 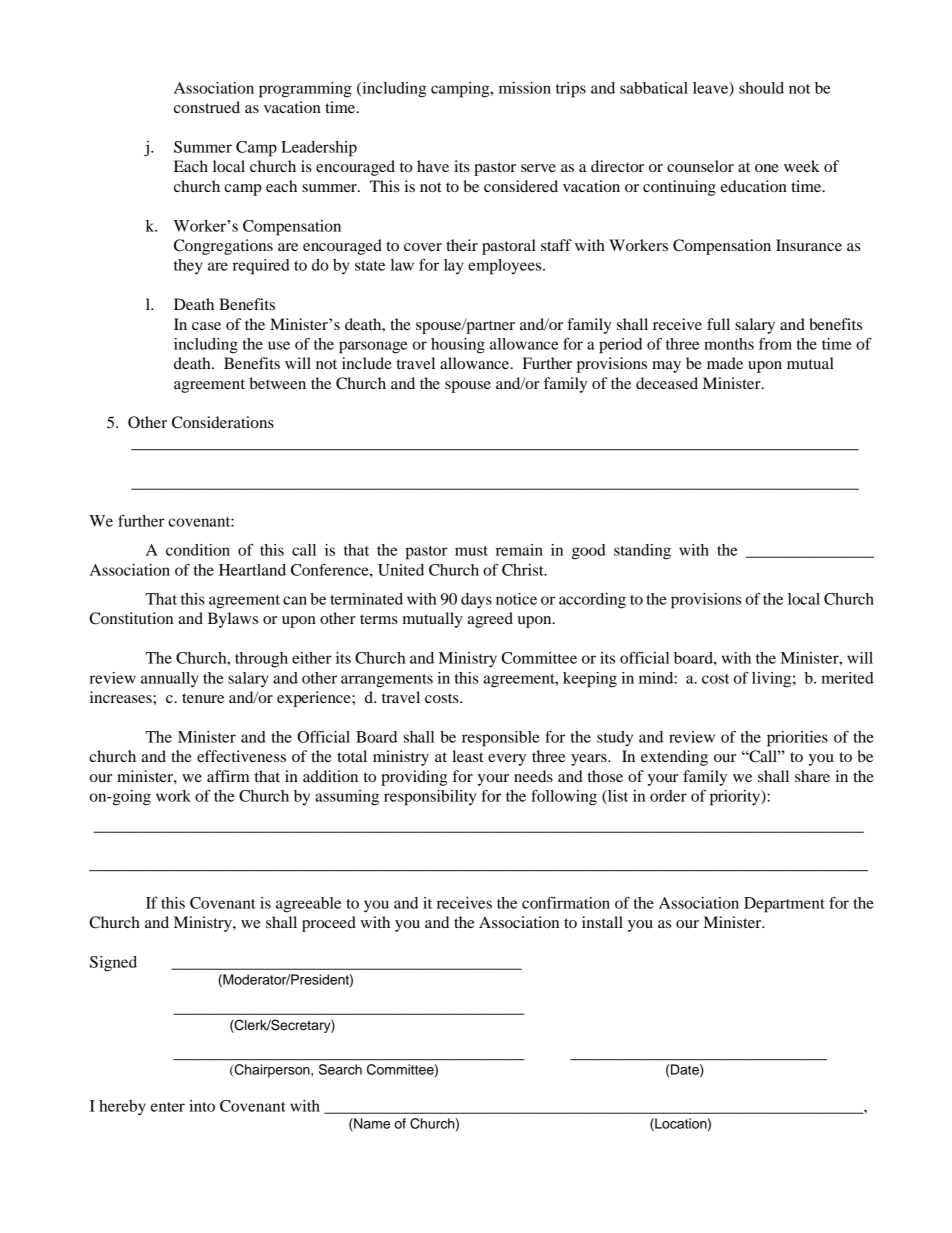 What do you see at coordinates (718, 324) in the image?
I see `full` at bounding box center [718, 324].
